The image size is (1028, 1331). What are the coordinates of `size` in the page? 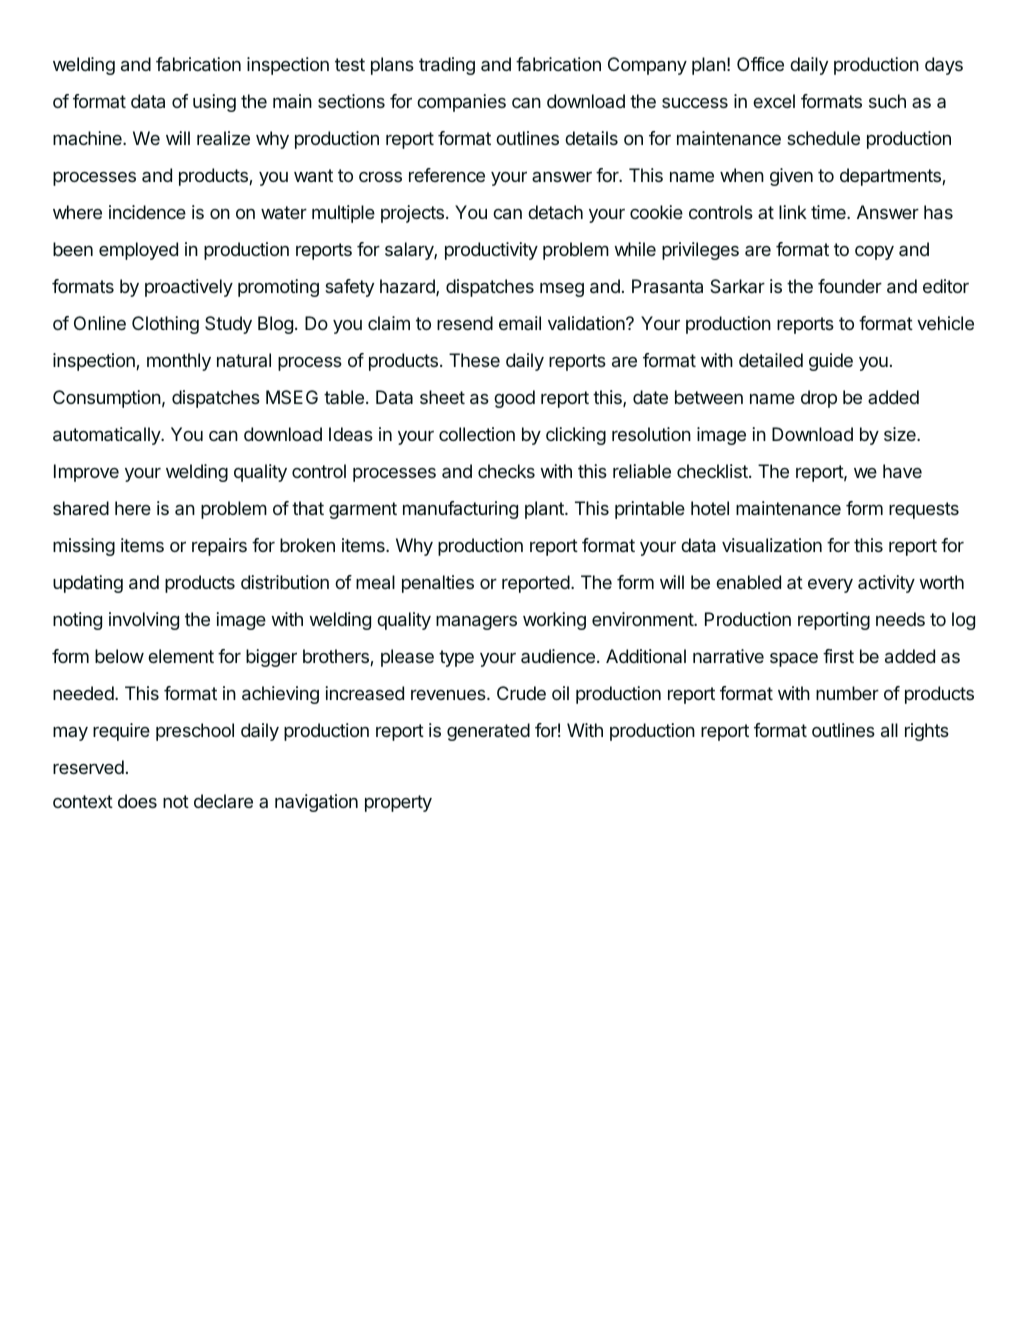 It's located at (901, 434).
